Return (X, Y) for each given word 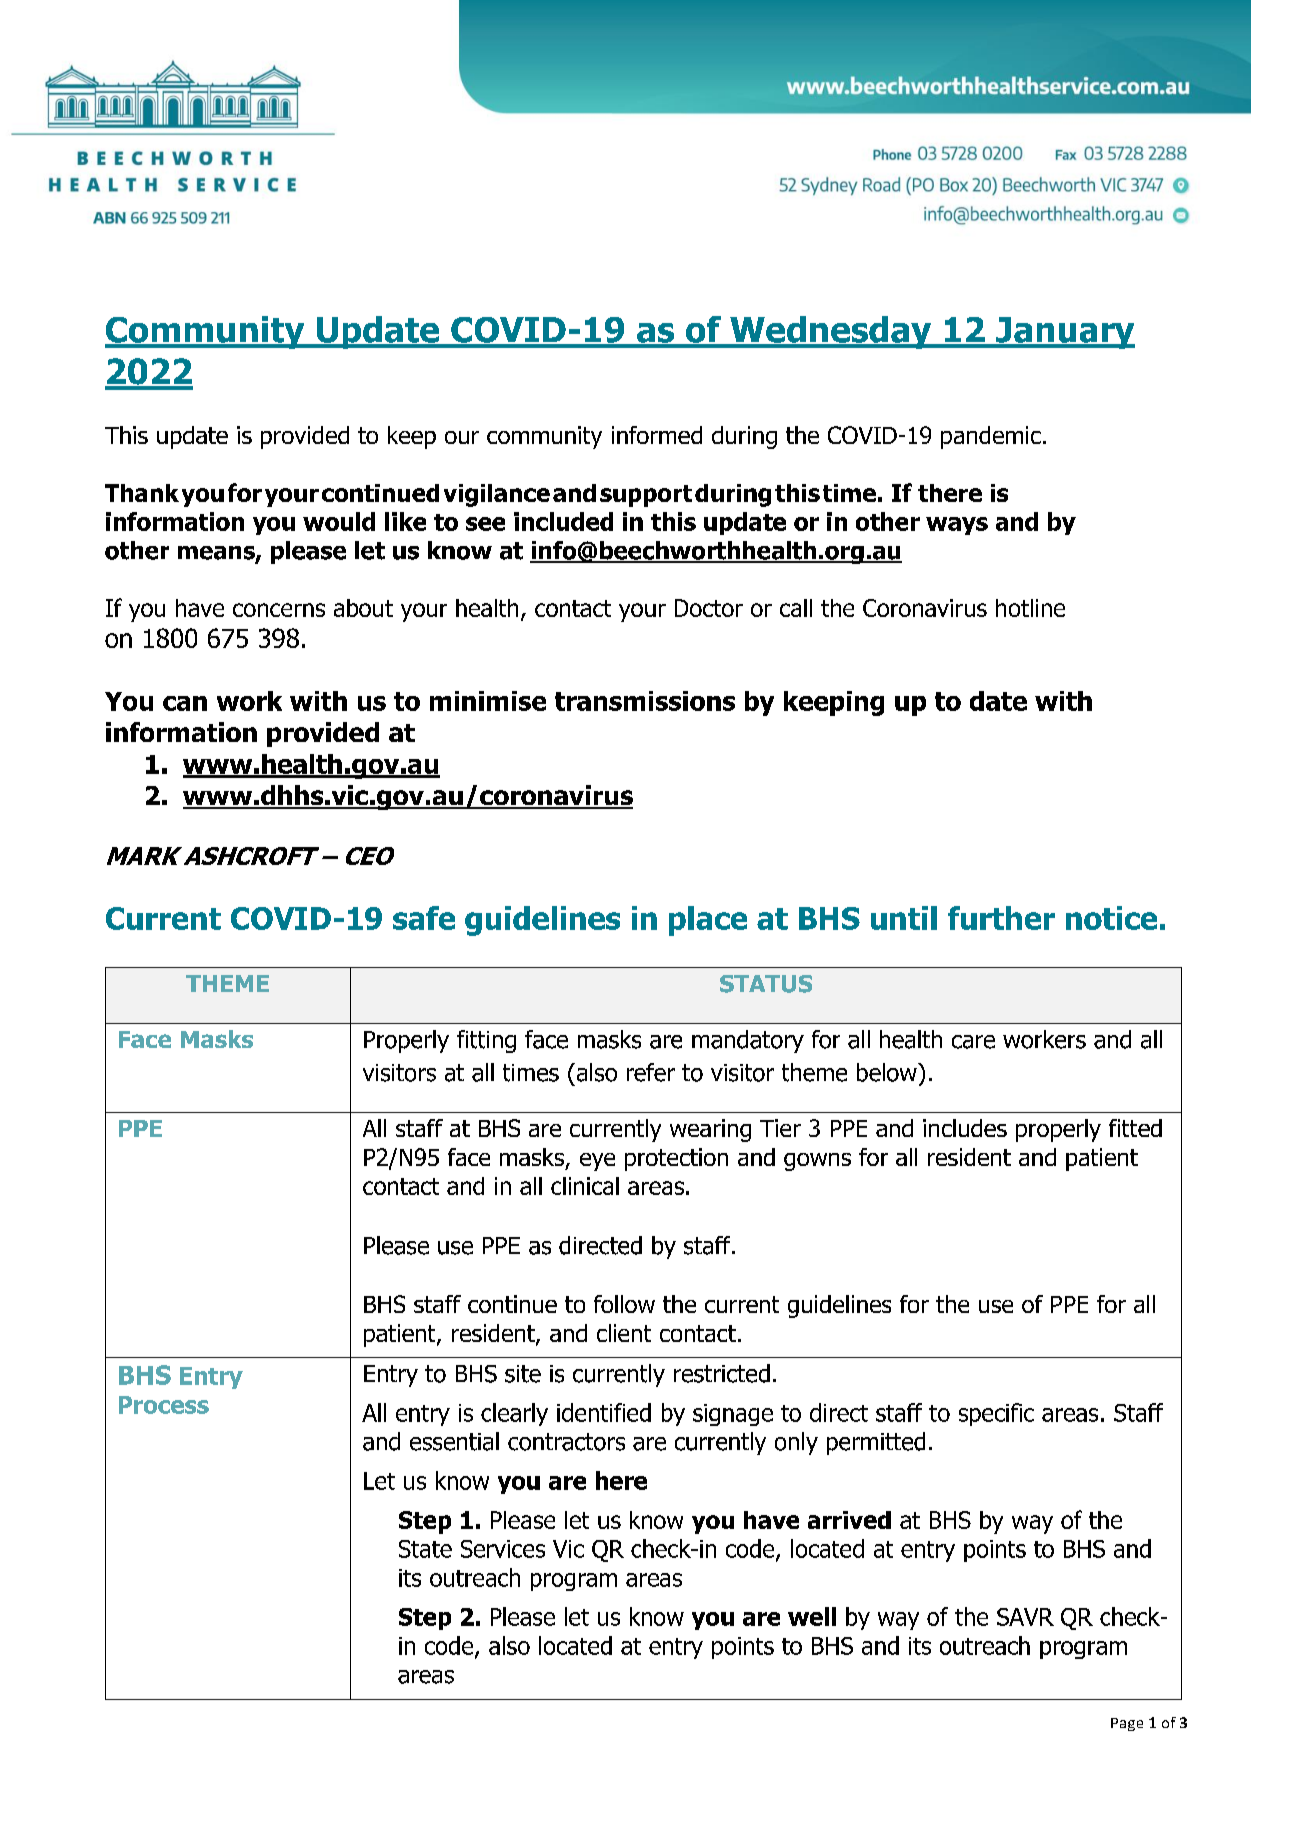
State (425, 1549)
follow (624, 1304)
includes (965, 1128)
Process (164, 1405)
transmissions (645, 701)
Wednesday (831, 332)
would (339, 521)
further (1001, 918)
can (185, 703)
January (1064, 333)
